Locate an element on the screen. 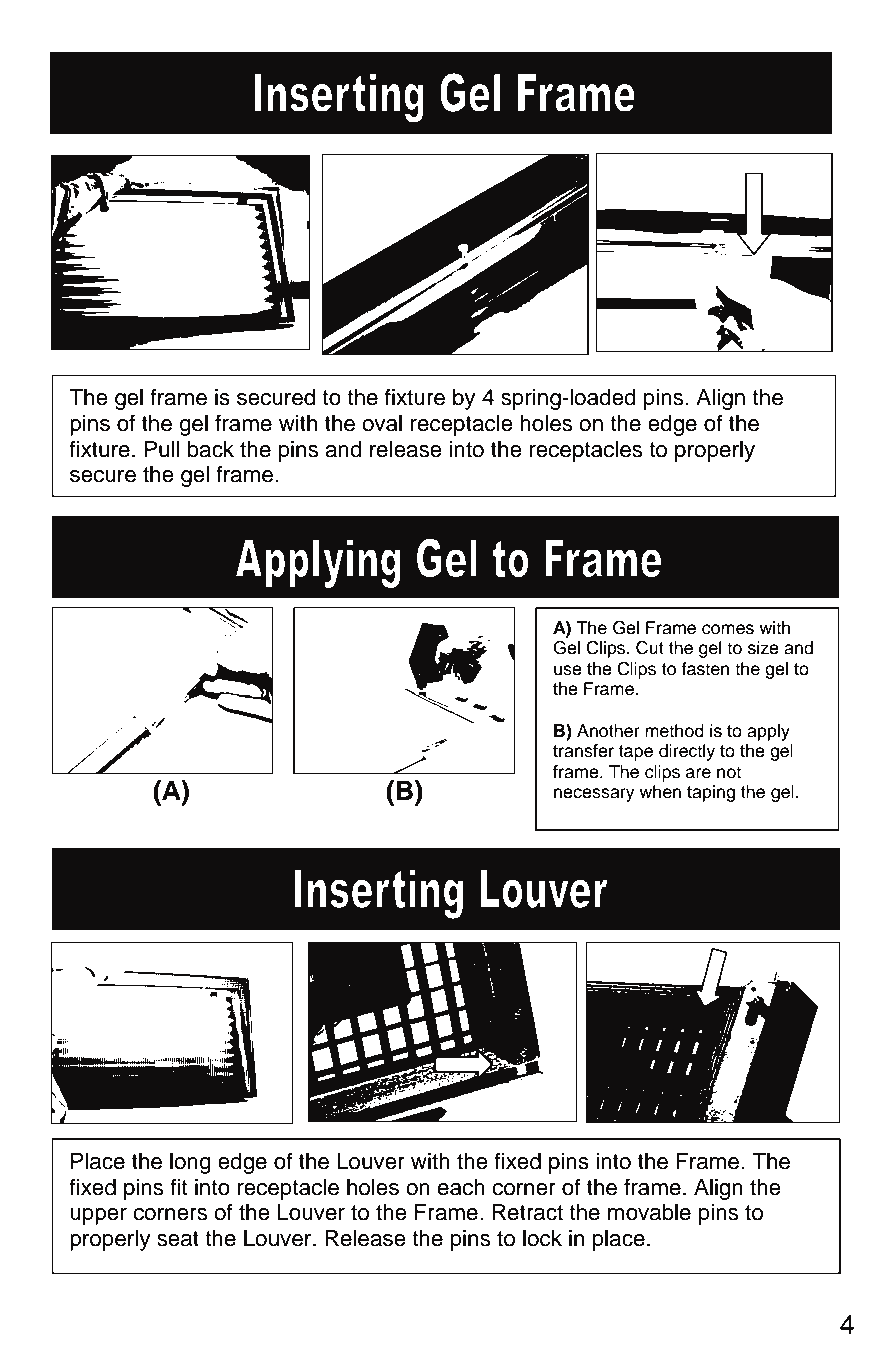 The width and height of the screenshot is (887, 1372). use is located at coordinates (568, 670).
